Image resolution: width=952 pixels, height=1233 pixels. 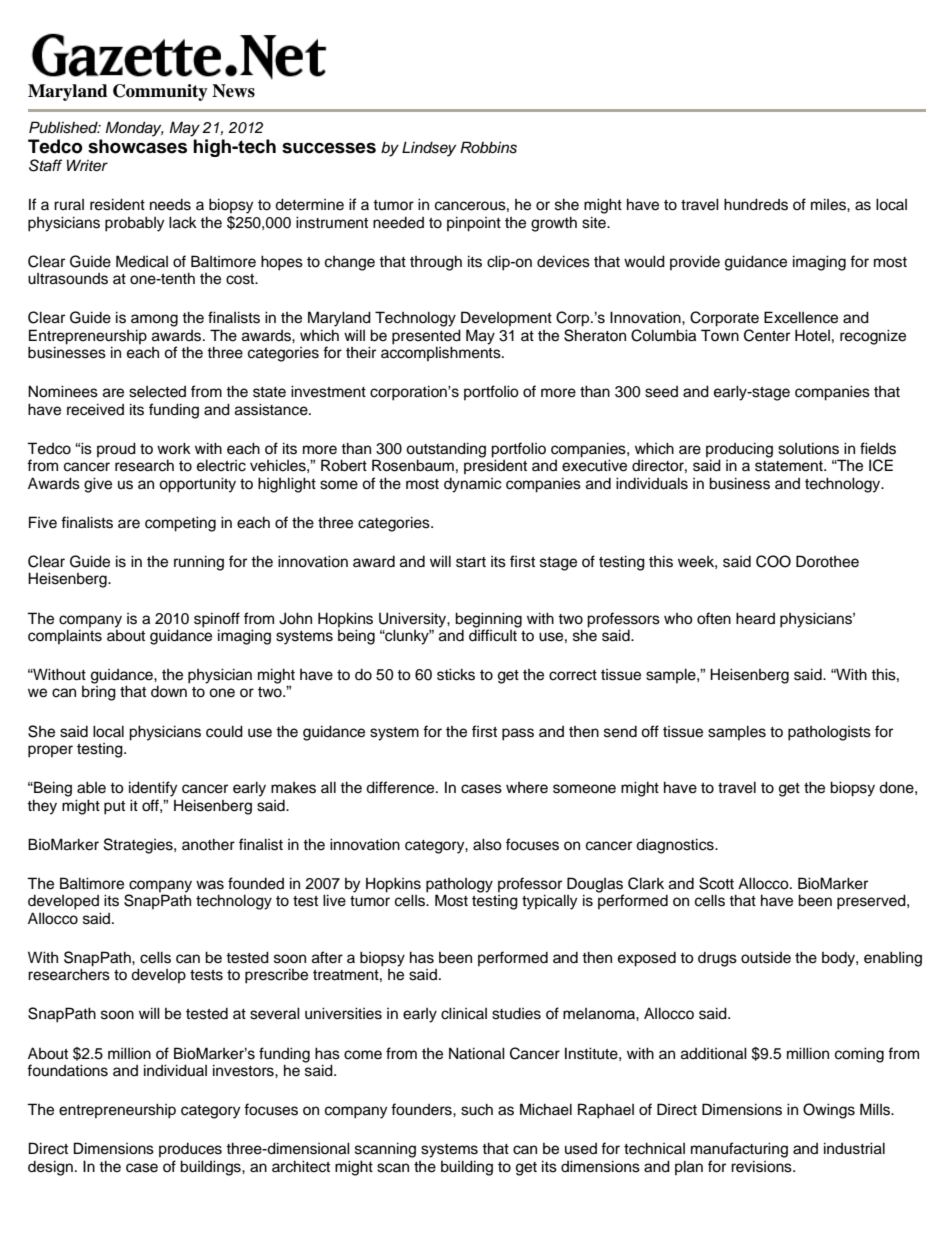 I want to click on identify, so click(x=153, y=789).
